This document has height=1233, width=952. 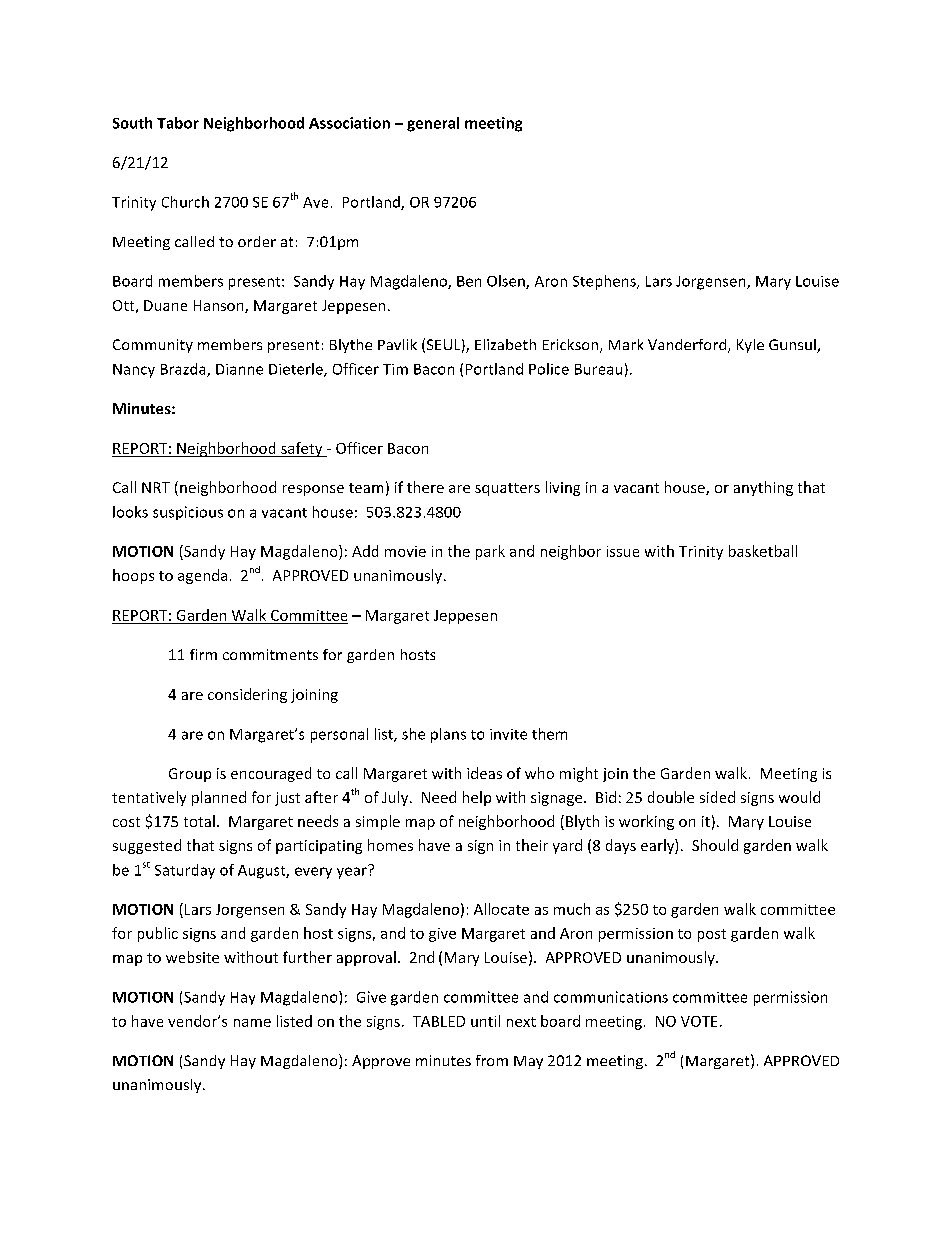 I want to click on name, so click(x=252, y=1023).
